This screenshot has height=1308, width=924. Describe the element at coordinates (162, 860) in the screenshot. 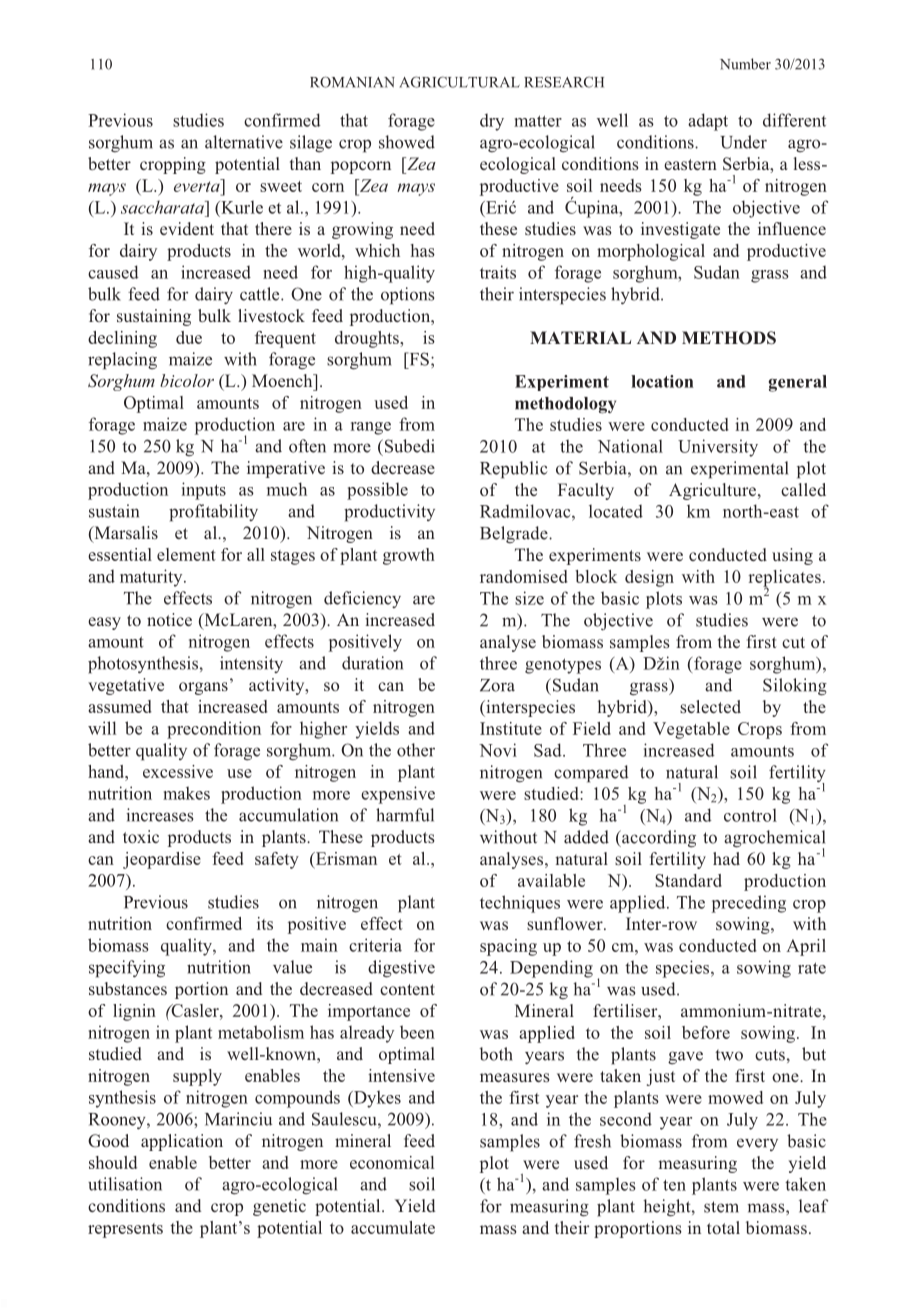

I see `jeopardise` at that location.
